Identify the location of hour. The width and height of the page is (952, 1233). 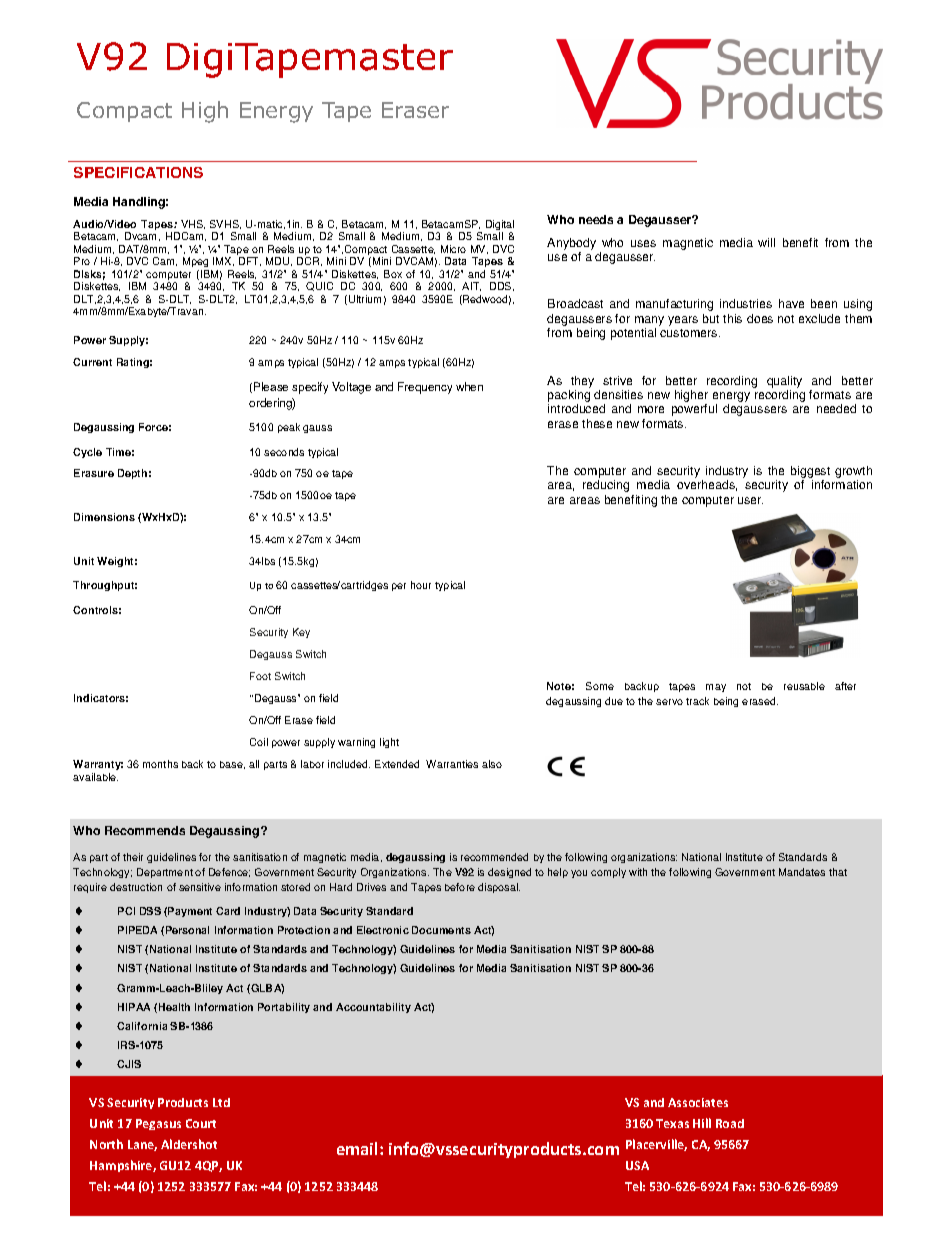
(421, 585).
